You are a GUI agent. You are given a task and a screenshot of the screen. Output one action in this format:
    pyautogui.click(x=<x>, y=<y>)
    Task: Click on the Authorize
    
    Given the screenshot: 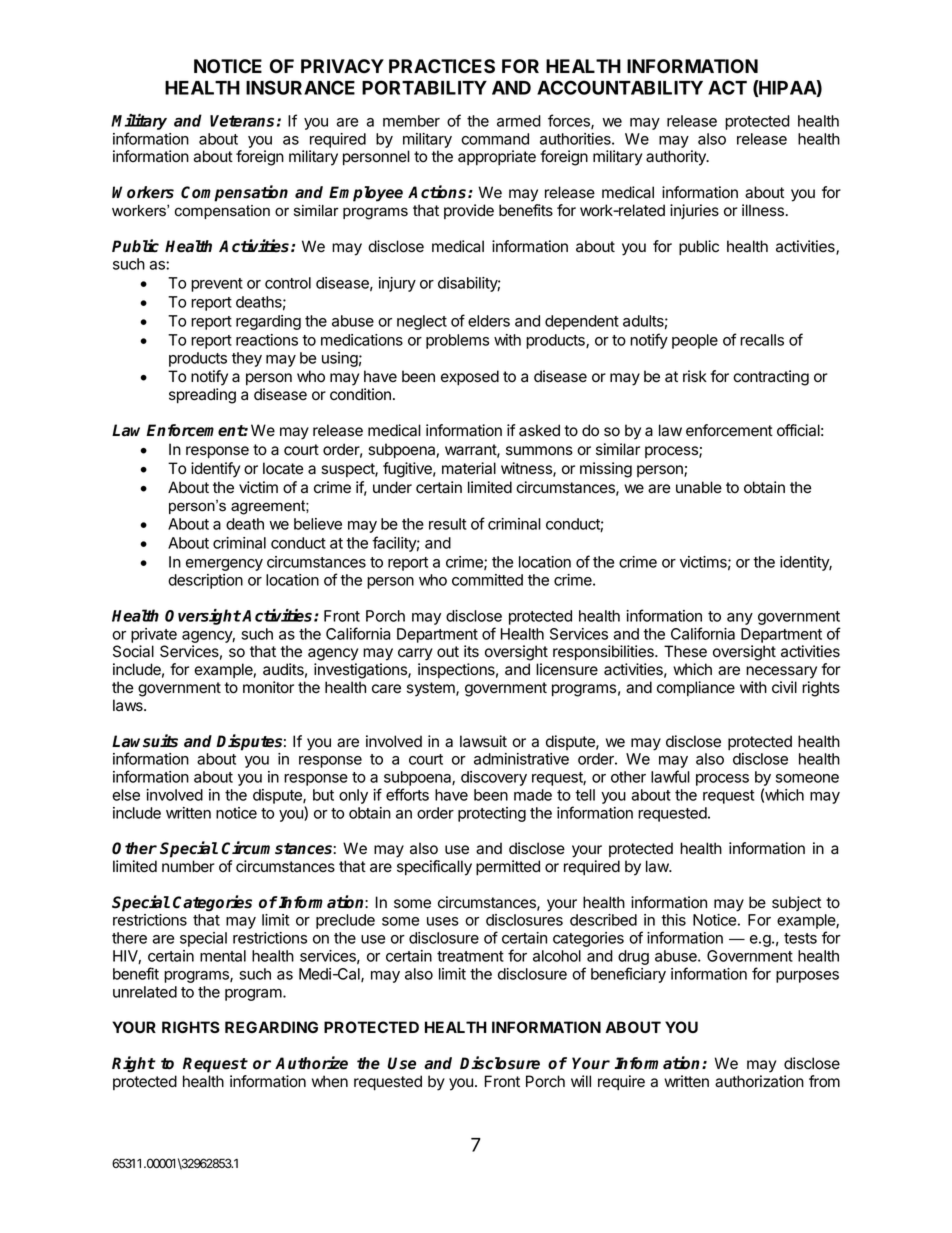 What is the action you would take?
    pyautogui.click(x=311, y=1063)
